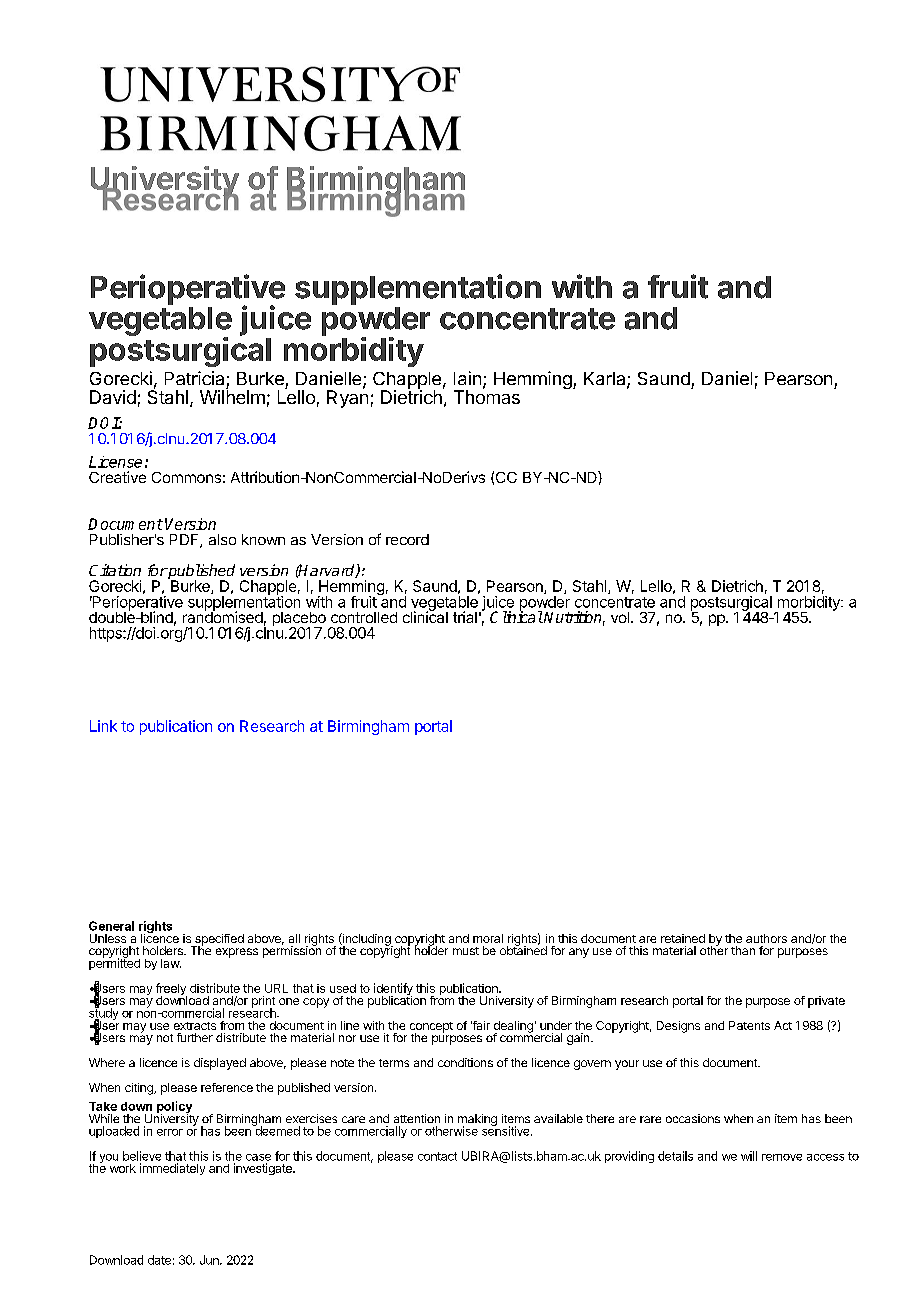 This image has width=924, height=1308. I want to click on authors, so click(766, 938).
